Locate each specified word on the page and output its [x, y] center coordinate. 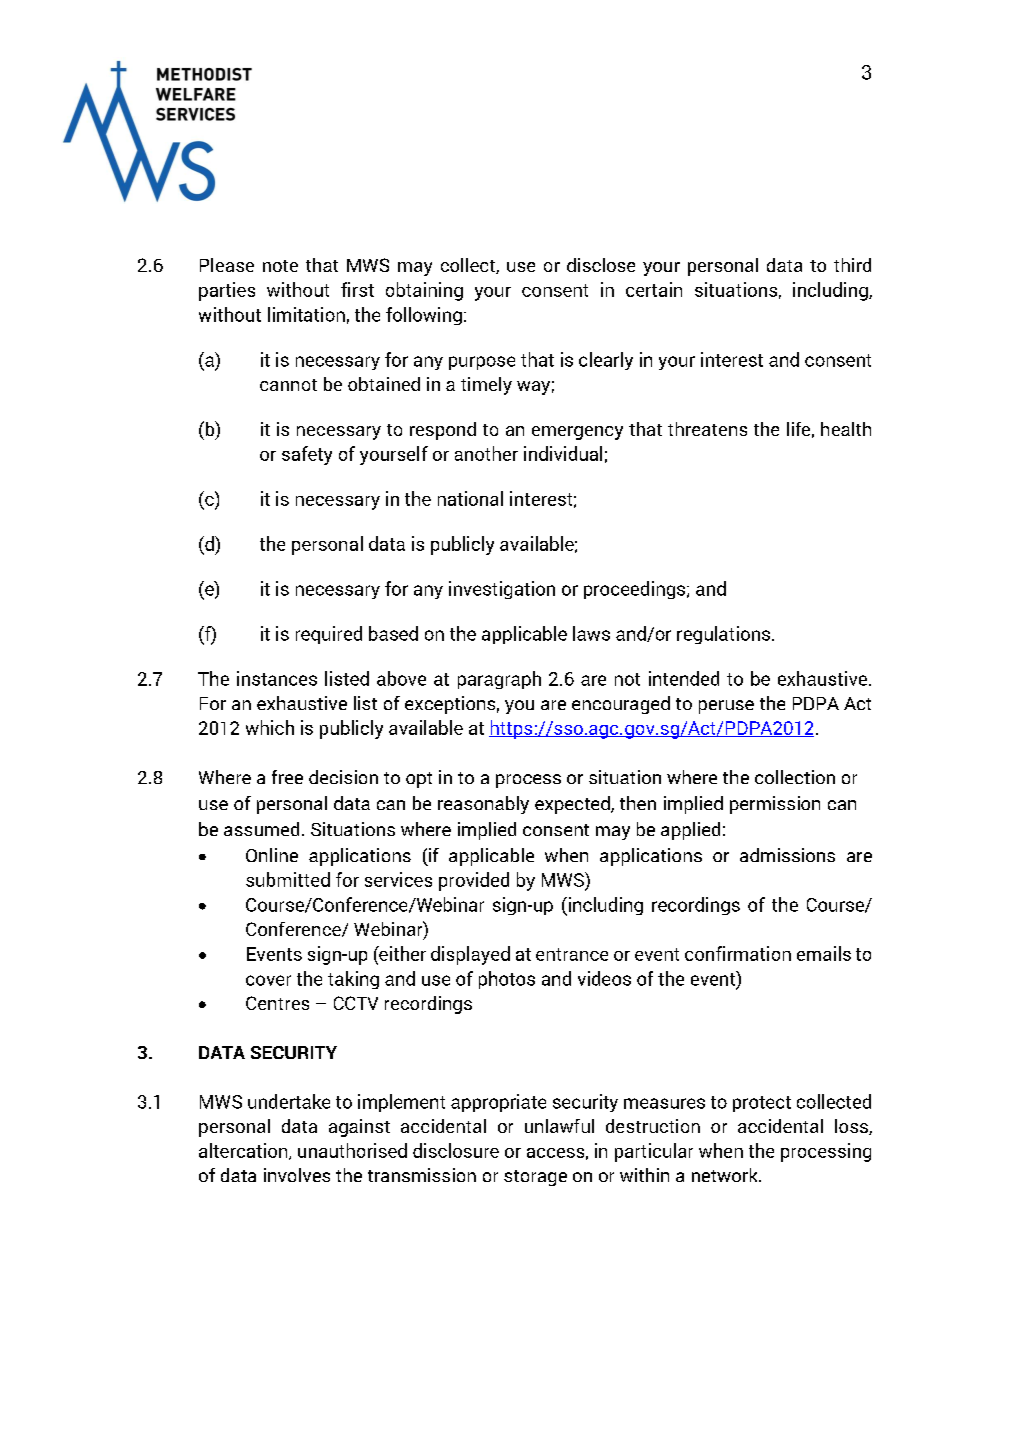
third [852, 265]
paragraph [499, 680]
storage [535, 1178]
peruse [726, 707]
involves [297, 1175]
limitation [306, 314]
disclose [601, 265]
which [270, 727]
